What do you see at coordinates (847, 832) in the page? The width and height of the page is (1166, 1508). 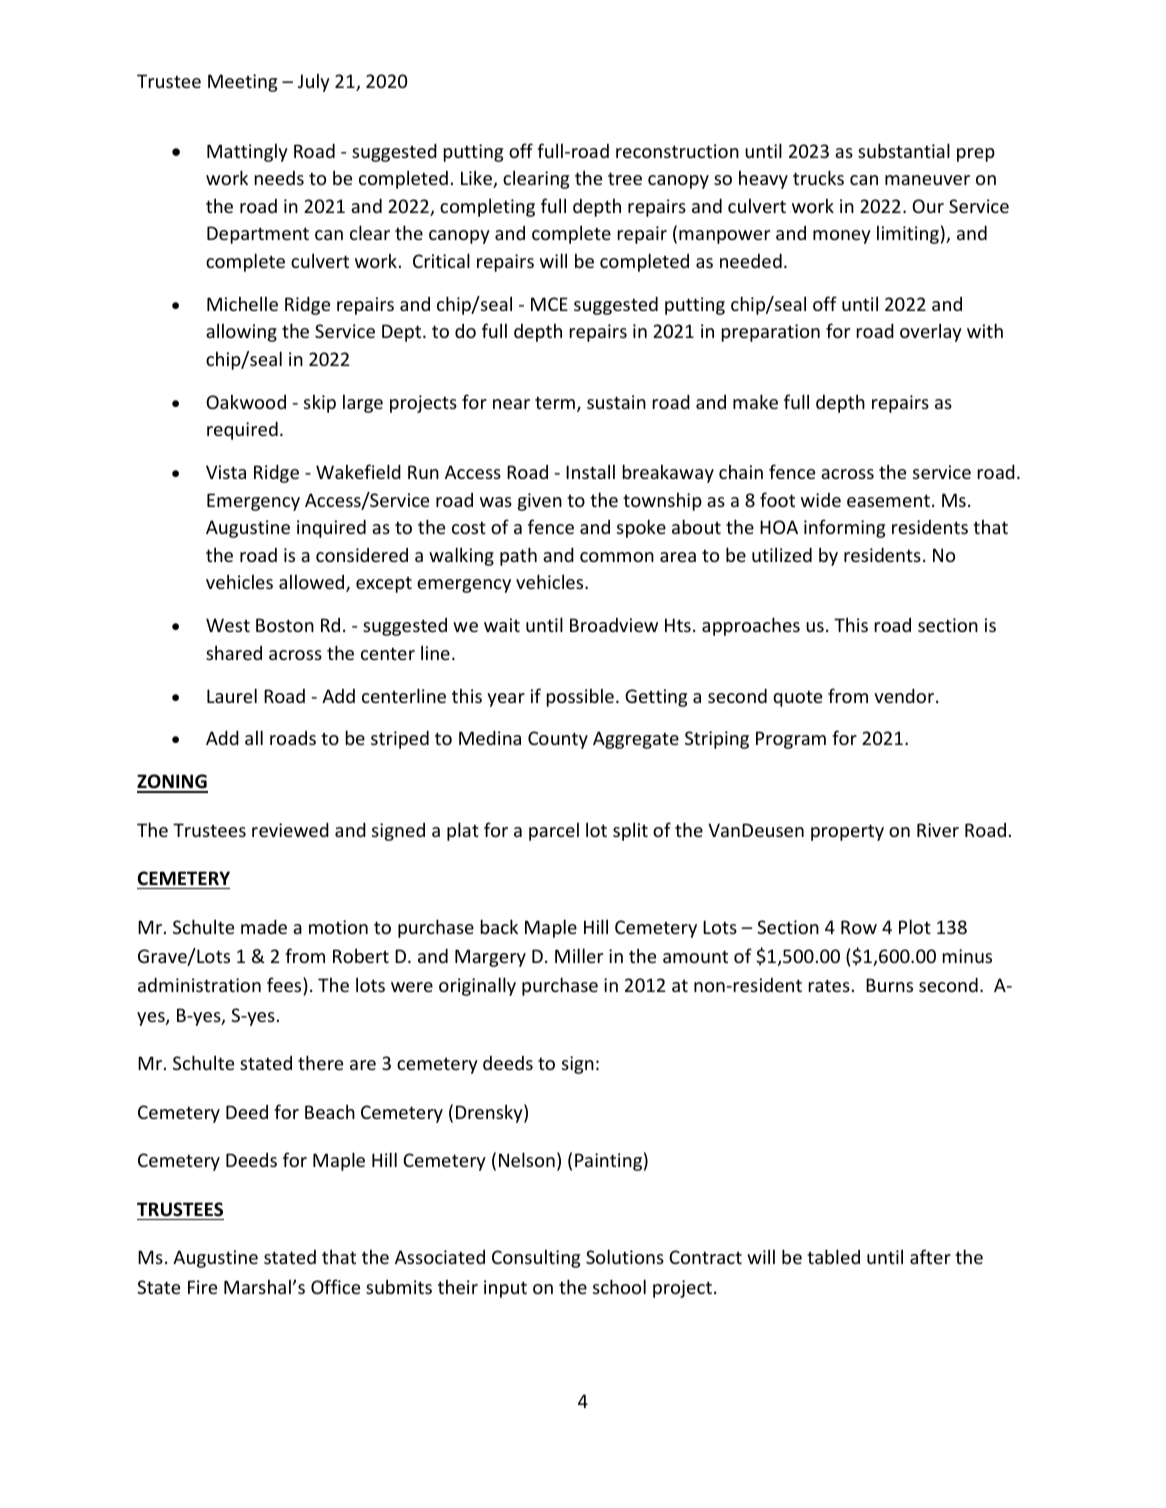 I see `property` at bounding box center [847, 832].
